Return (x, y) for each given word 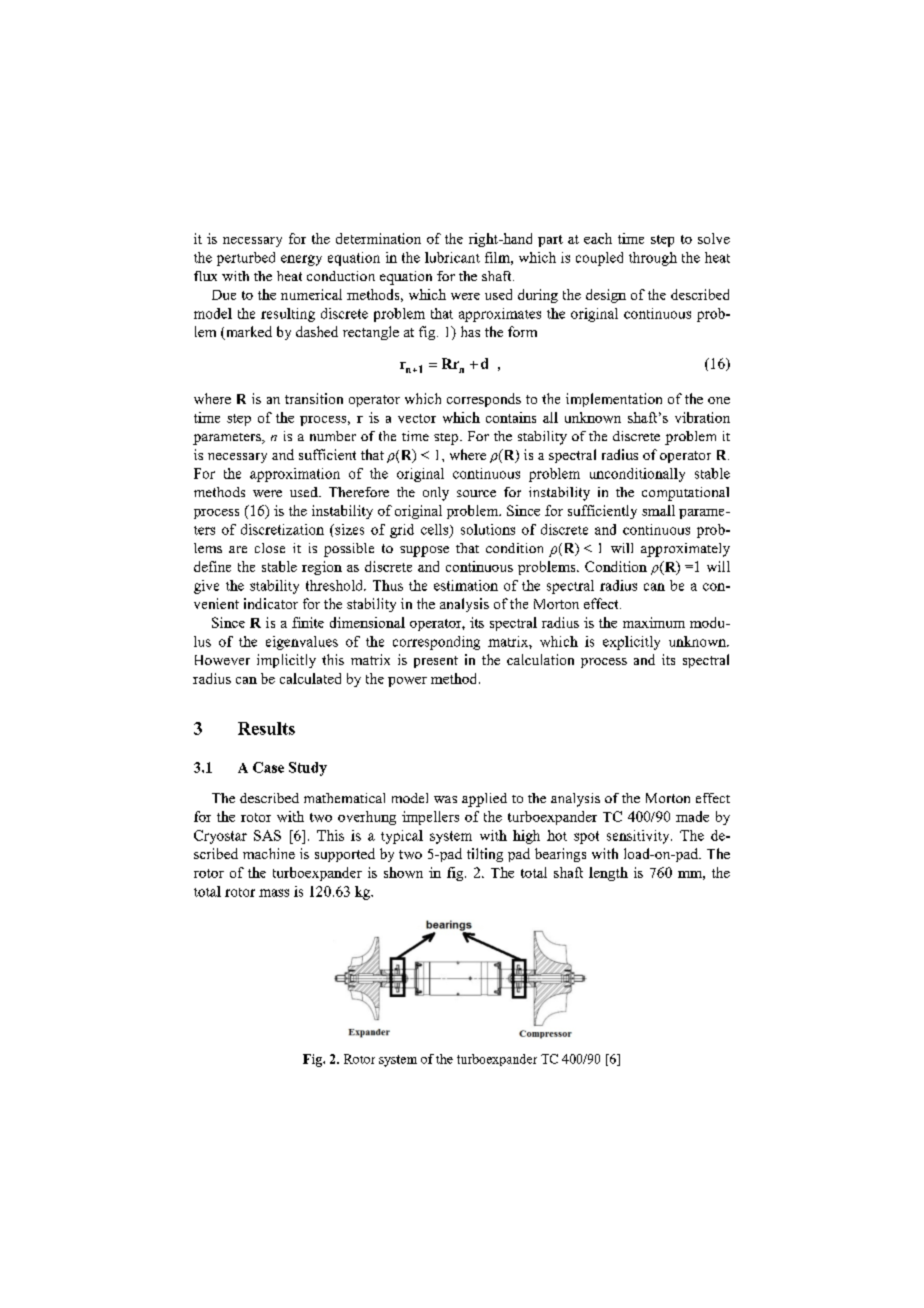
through (653, 259)
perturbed (246, 259)
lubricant (452, 257)
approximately (685, 550)
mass (274, 893)
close (270, 548)
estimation (466, 585)
